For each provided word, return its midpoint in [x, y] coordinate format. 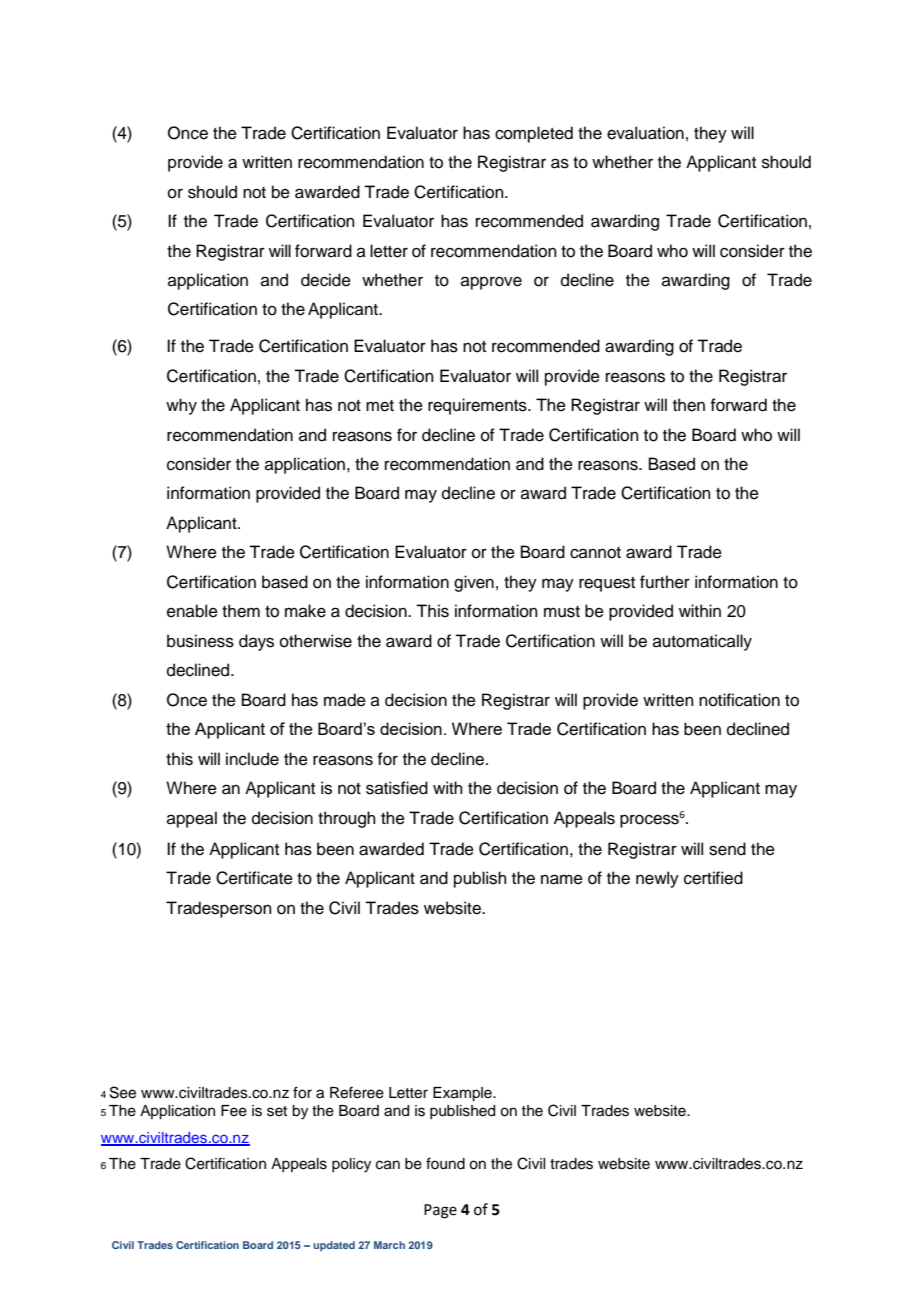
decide [326, 280]
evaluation [645, 133]
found [445, 1163]
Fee [234, 1111]
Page [440, 1211]
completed [534, 134]
